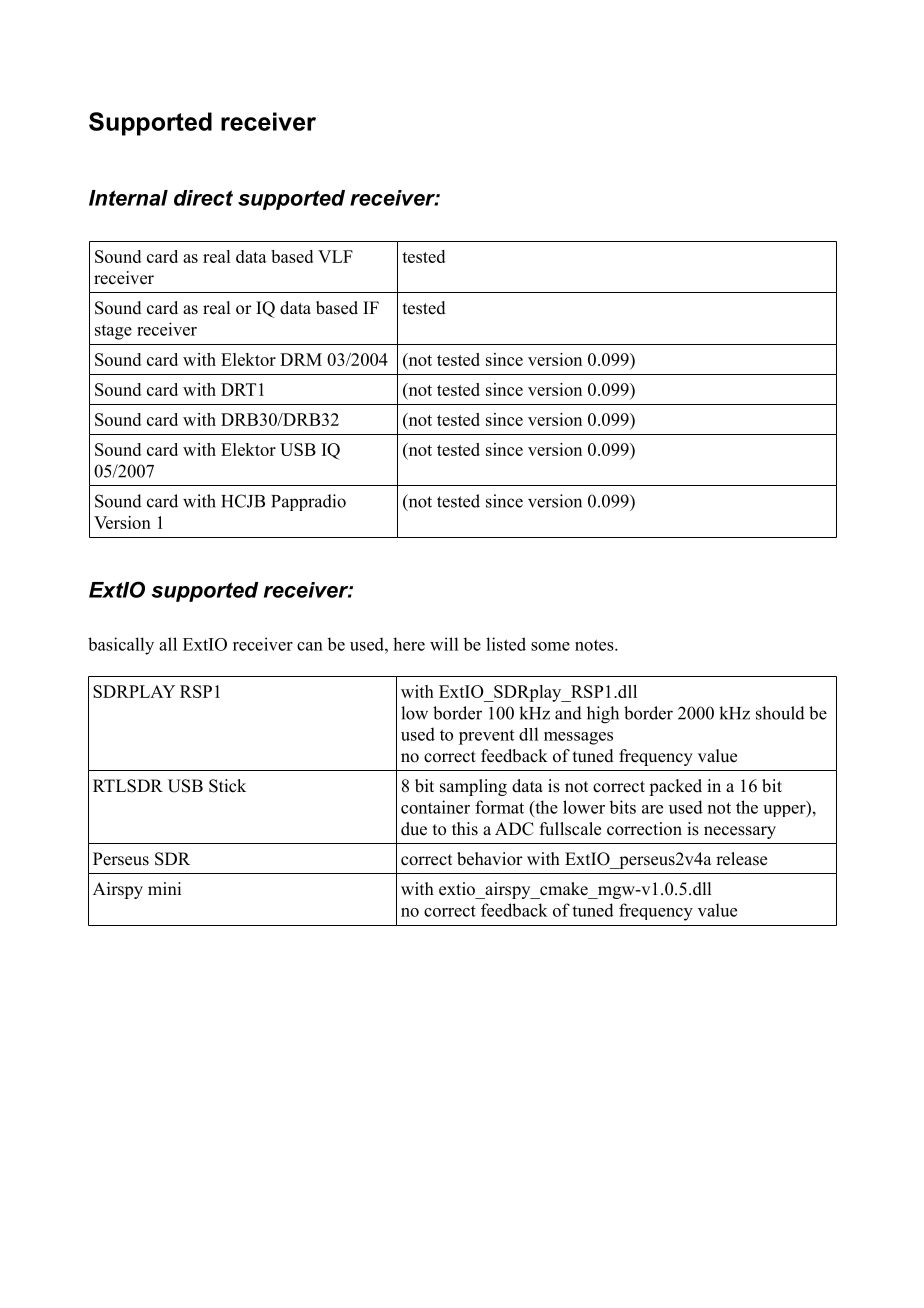  I want to click on direct, so click(203, 198).
